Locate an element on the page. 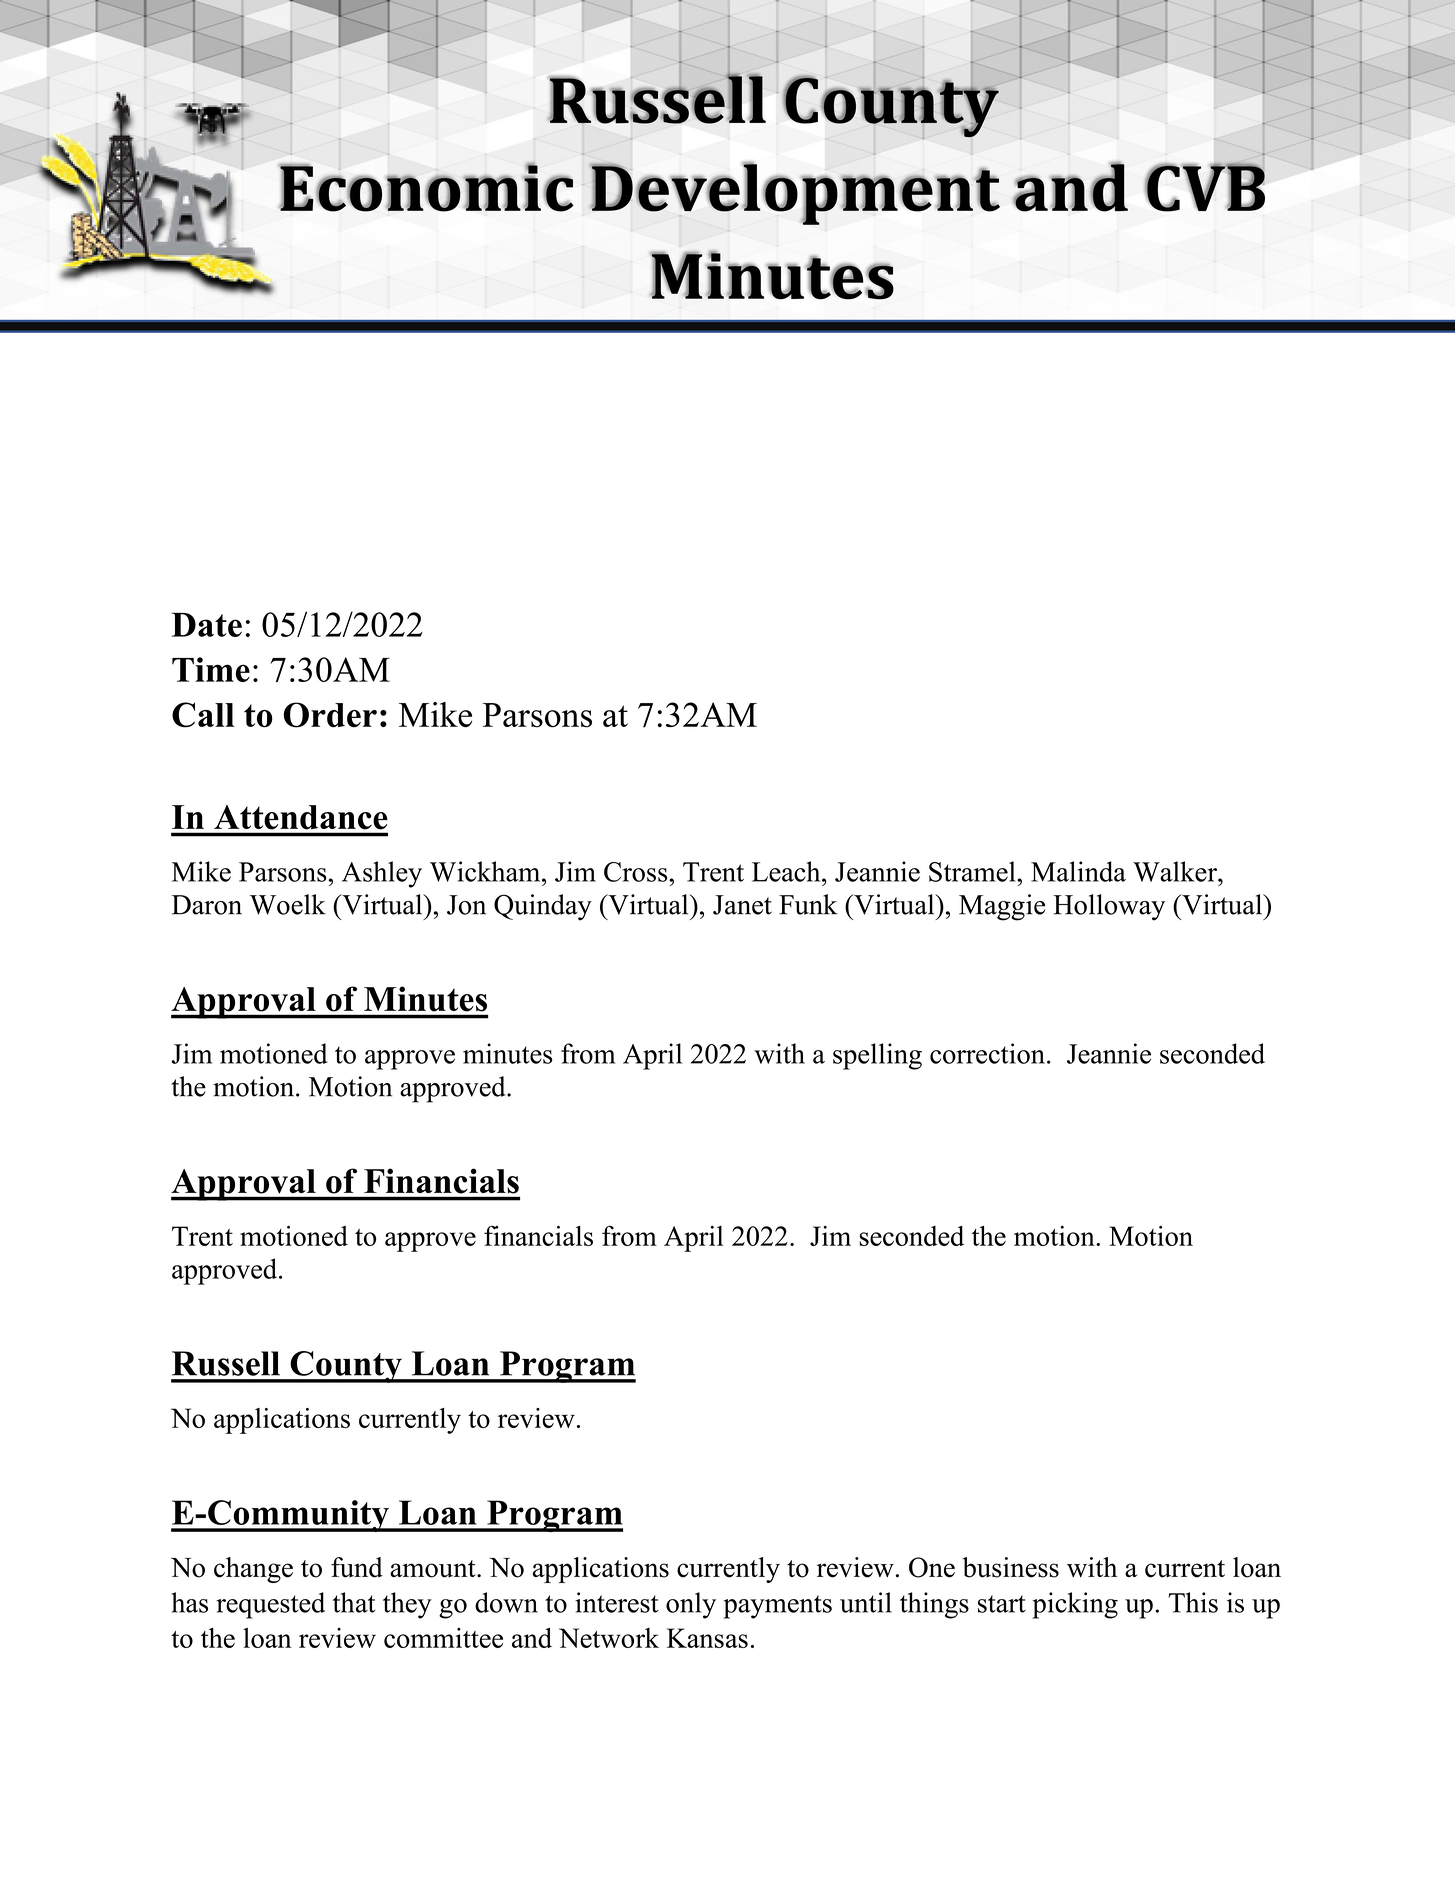 This page has width=1455, height=1883. only is located at coordinates (691, 1605).
